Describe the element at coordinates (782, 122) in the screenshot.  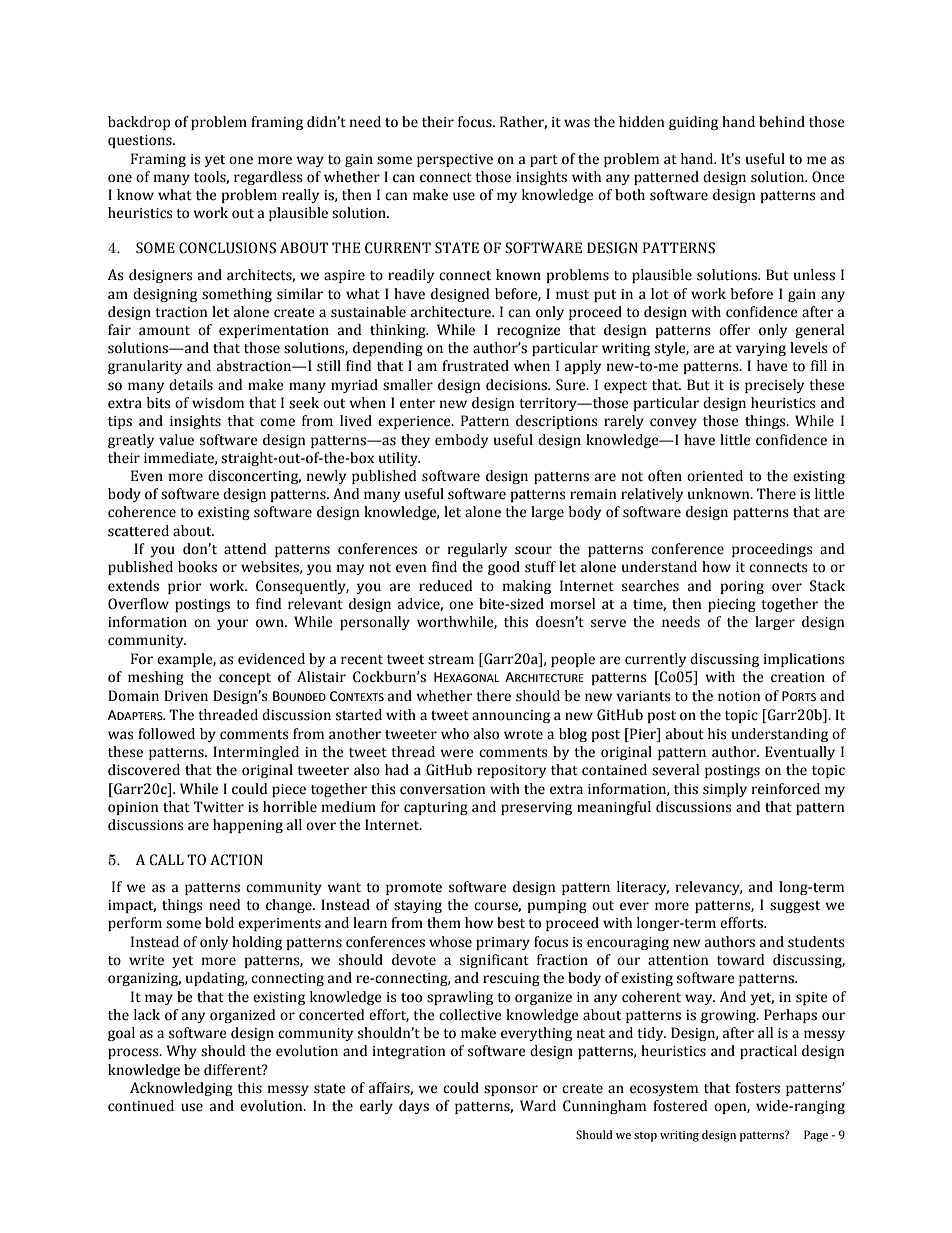
I see `behind` at that location.
